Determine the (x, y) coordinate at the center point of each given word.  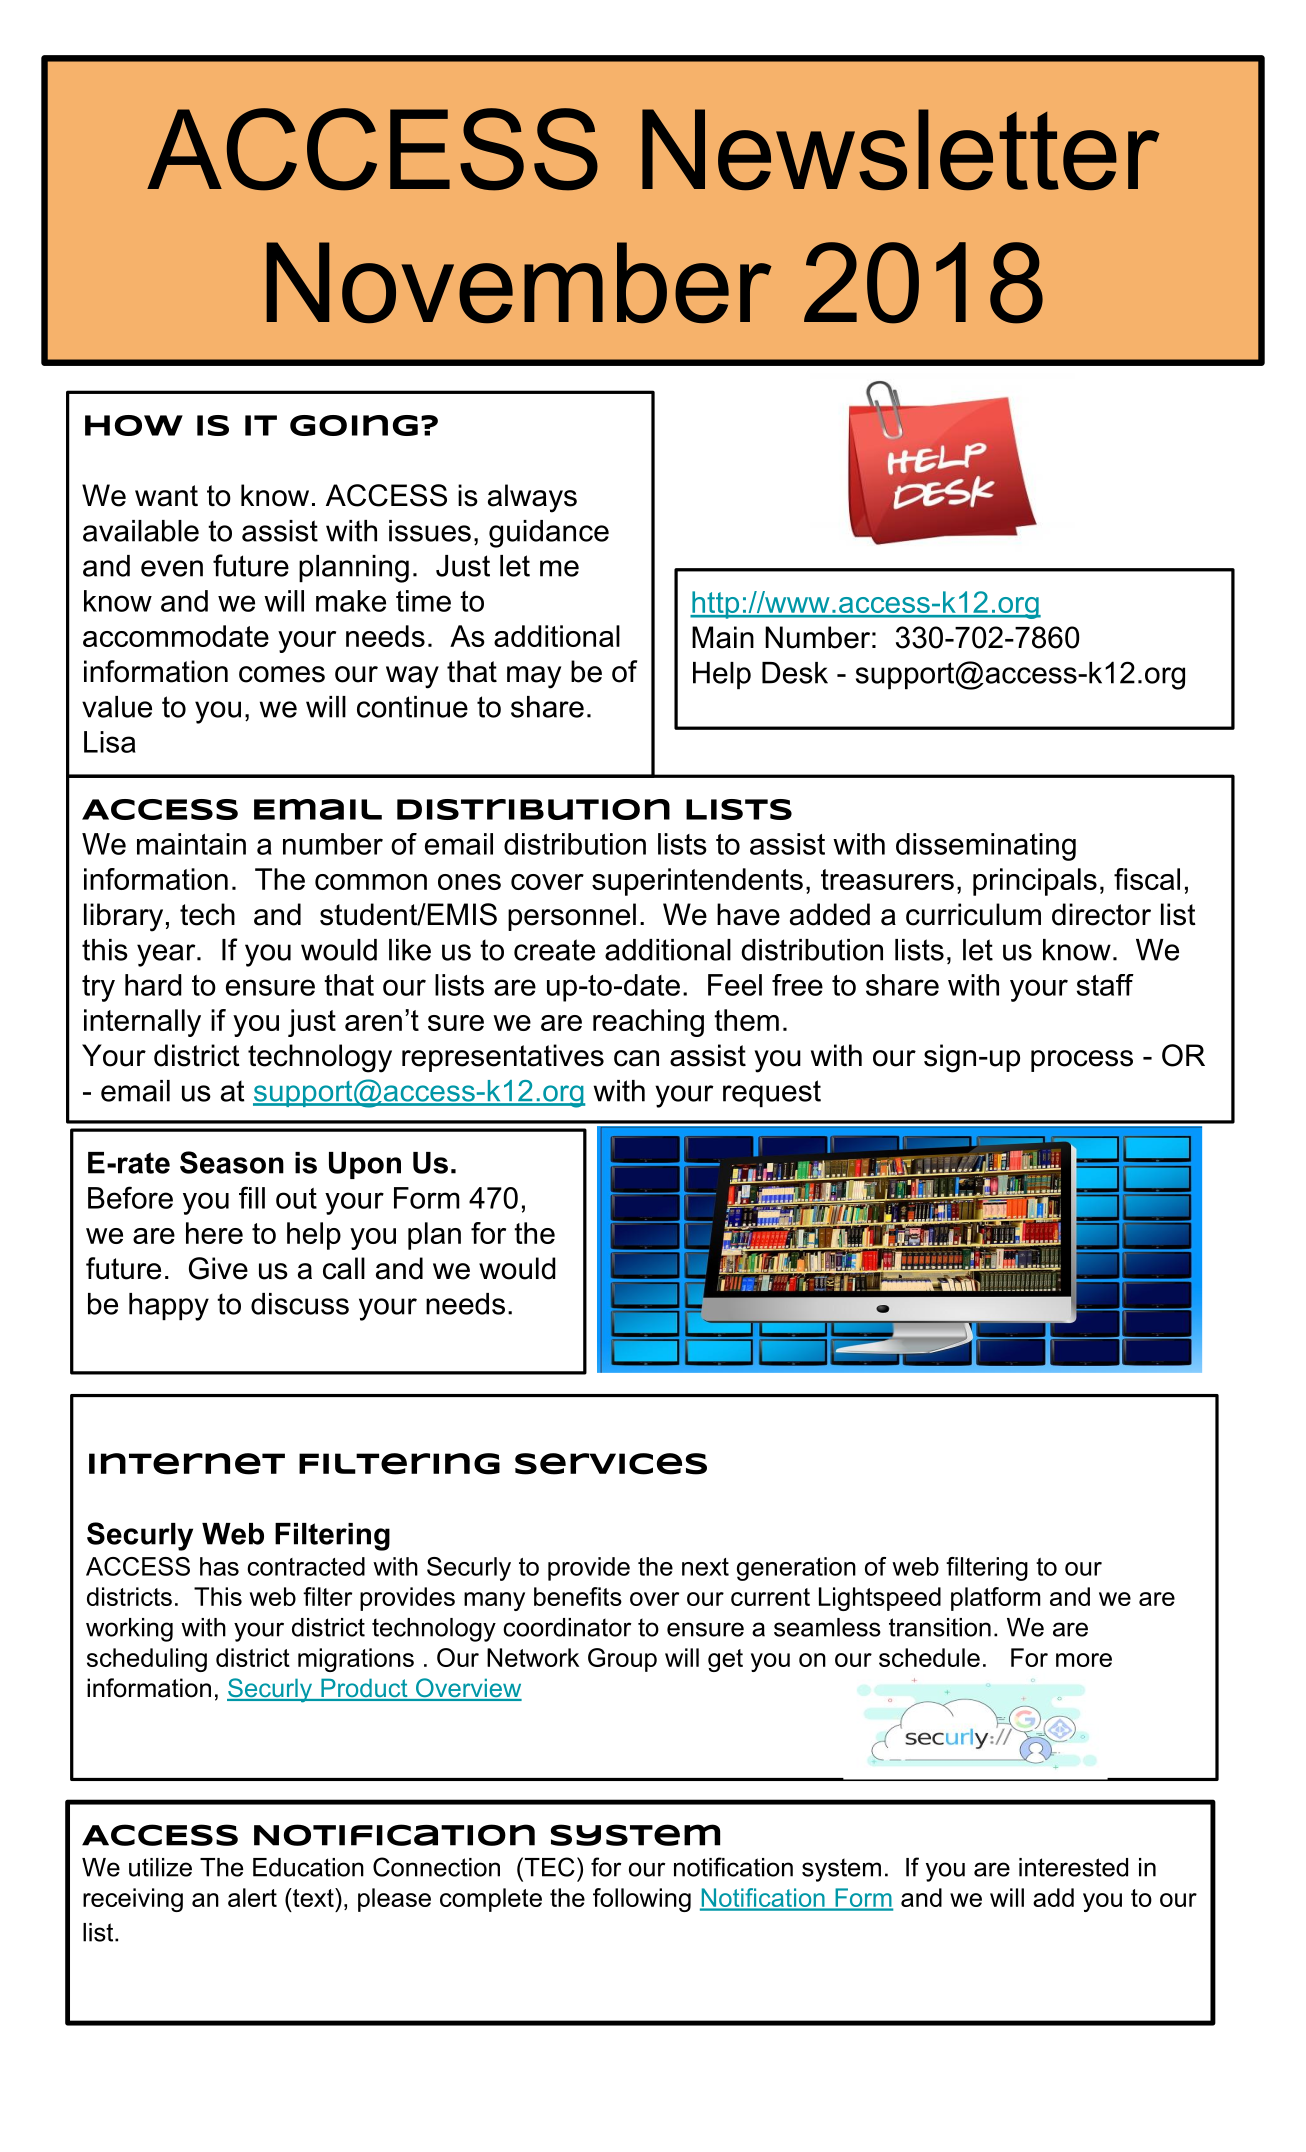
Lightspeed (880, 1599)
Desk (795, 673)
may (534, 677)
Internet (187, 1464)
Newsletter (901, 150)
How (134, 425)
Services (611, 1464)
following (642, 1900)
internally (142, 1023)
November (519, 283)
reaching (648, 1023)
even (172, 568)
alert (252, 1897)
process (1082, 1061)
